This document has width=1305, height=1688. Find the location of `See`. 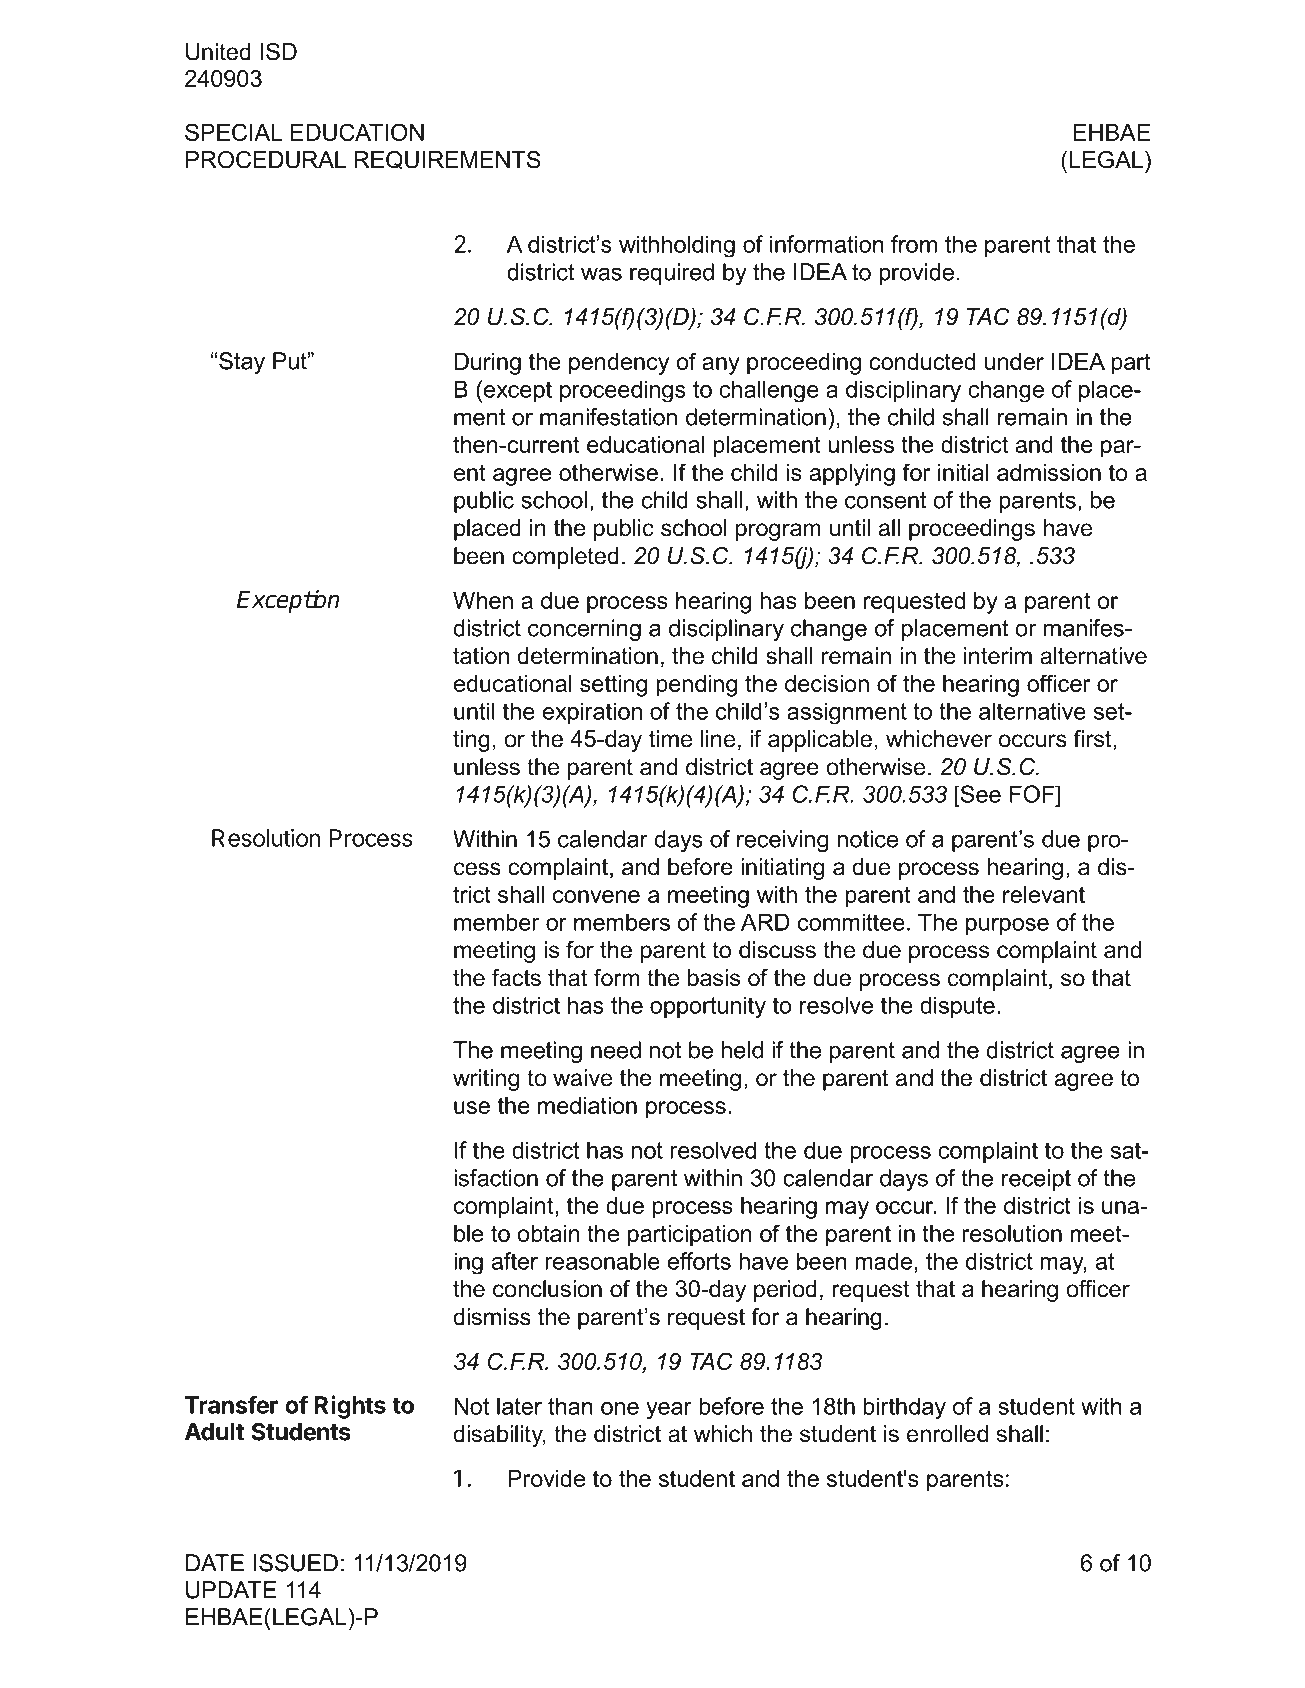

See is located at coordinates (980, 794).
